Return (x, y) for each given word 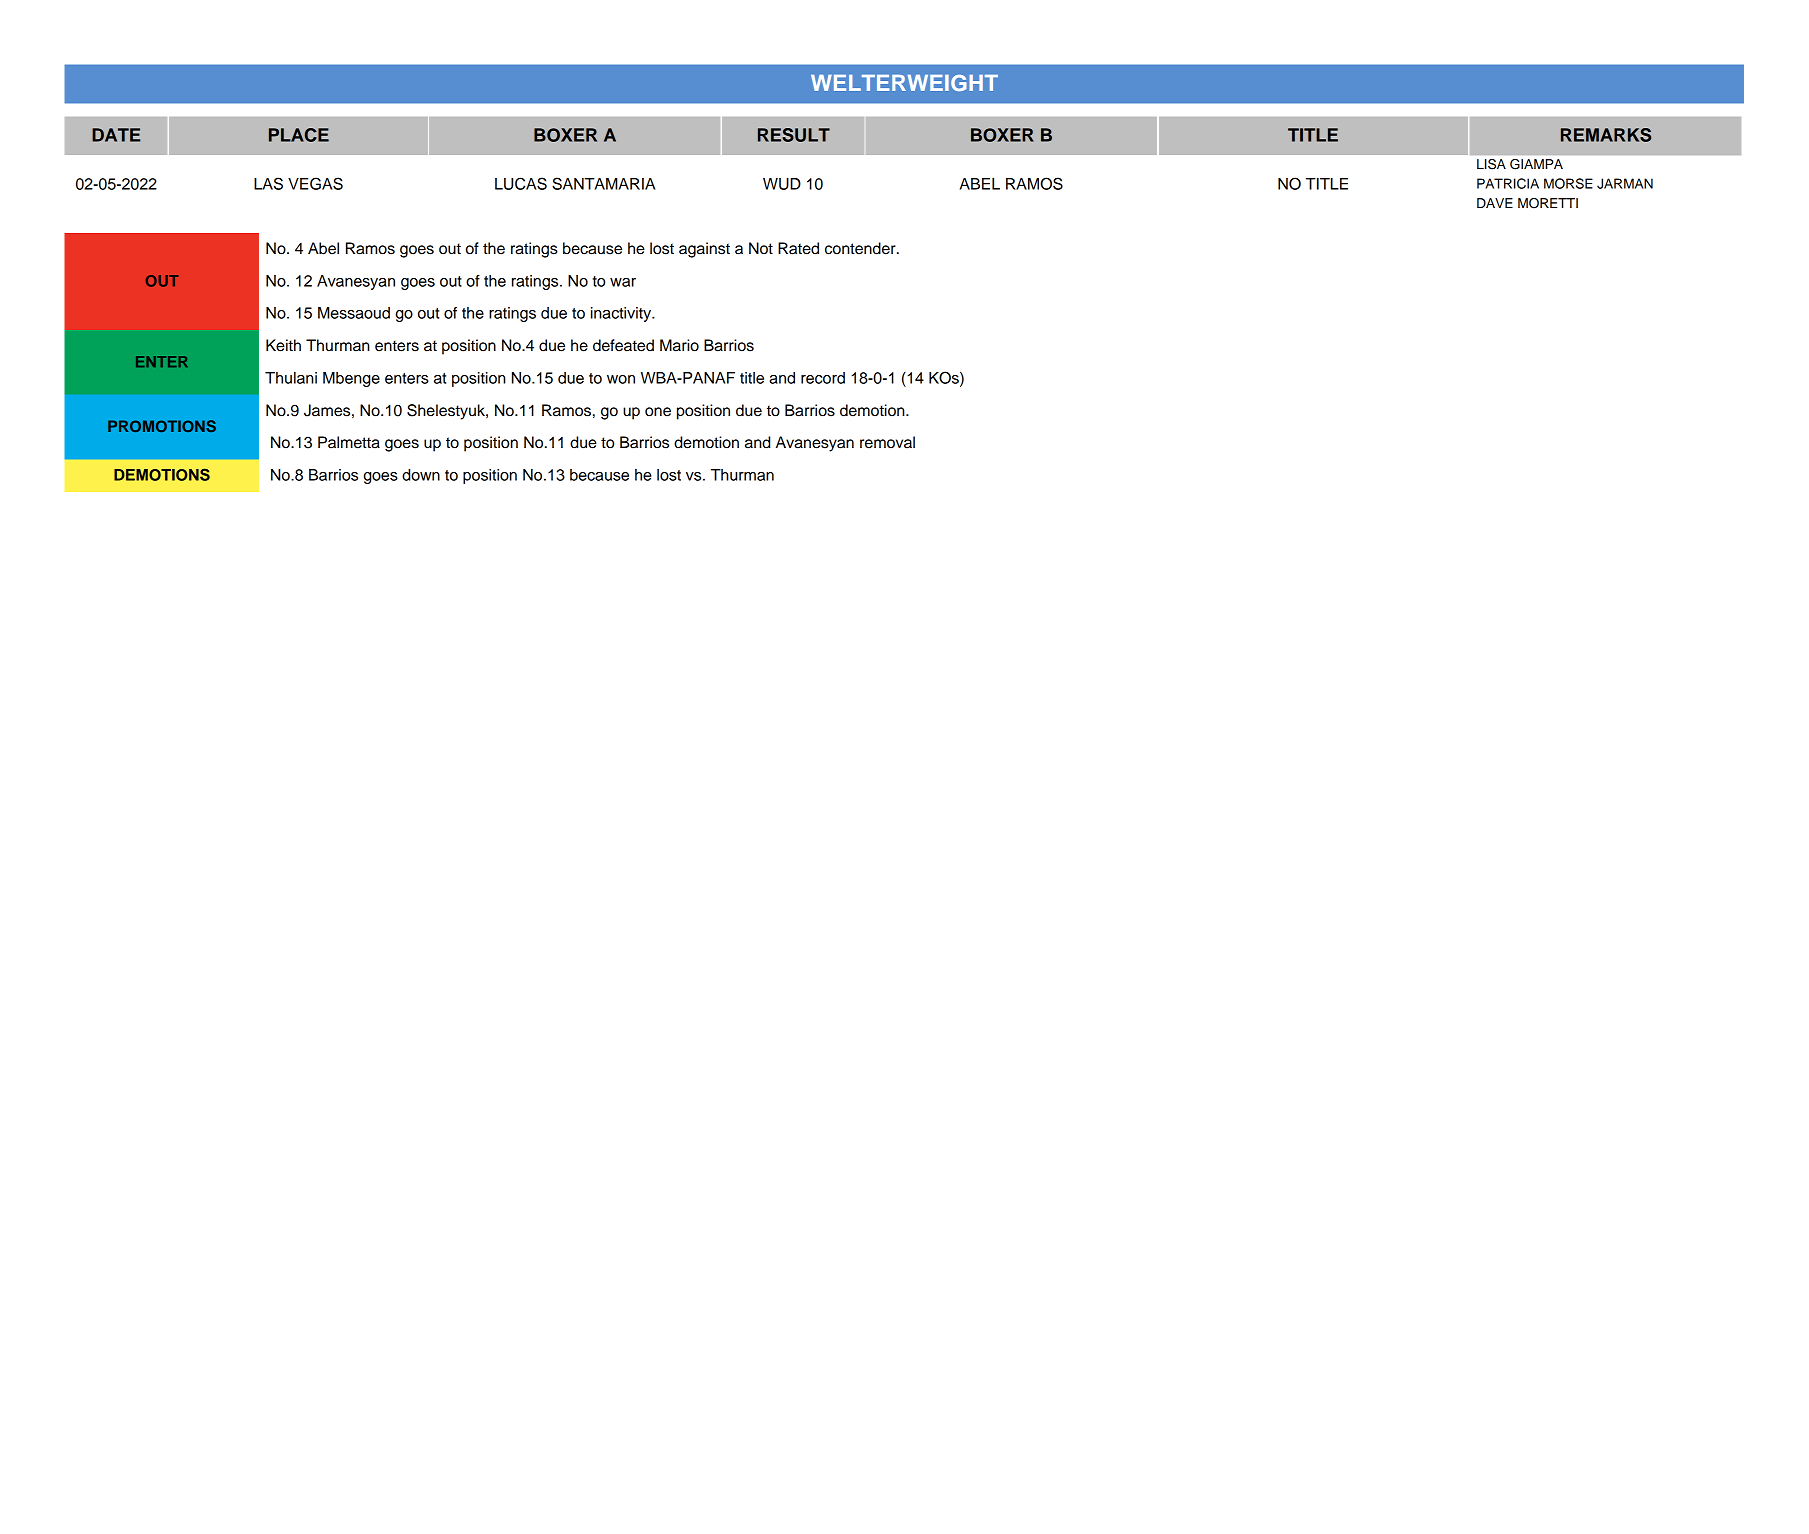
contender (861, 248)
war (623, 282)
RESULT (794, 135)
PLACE (299, 135)
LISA (1491, 164)
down (421, 475)
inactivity (622, 314)
